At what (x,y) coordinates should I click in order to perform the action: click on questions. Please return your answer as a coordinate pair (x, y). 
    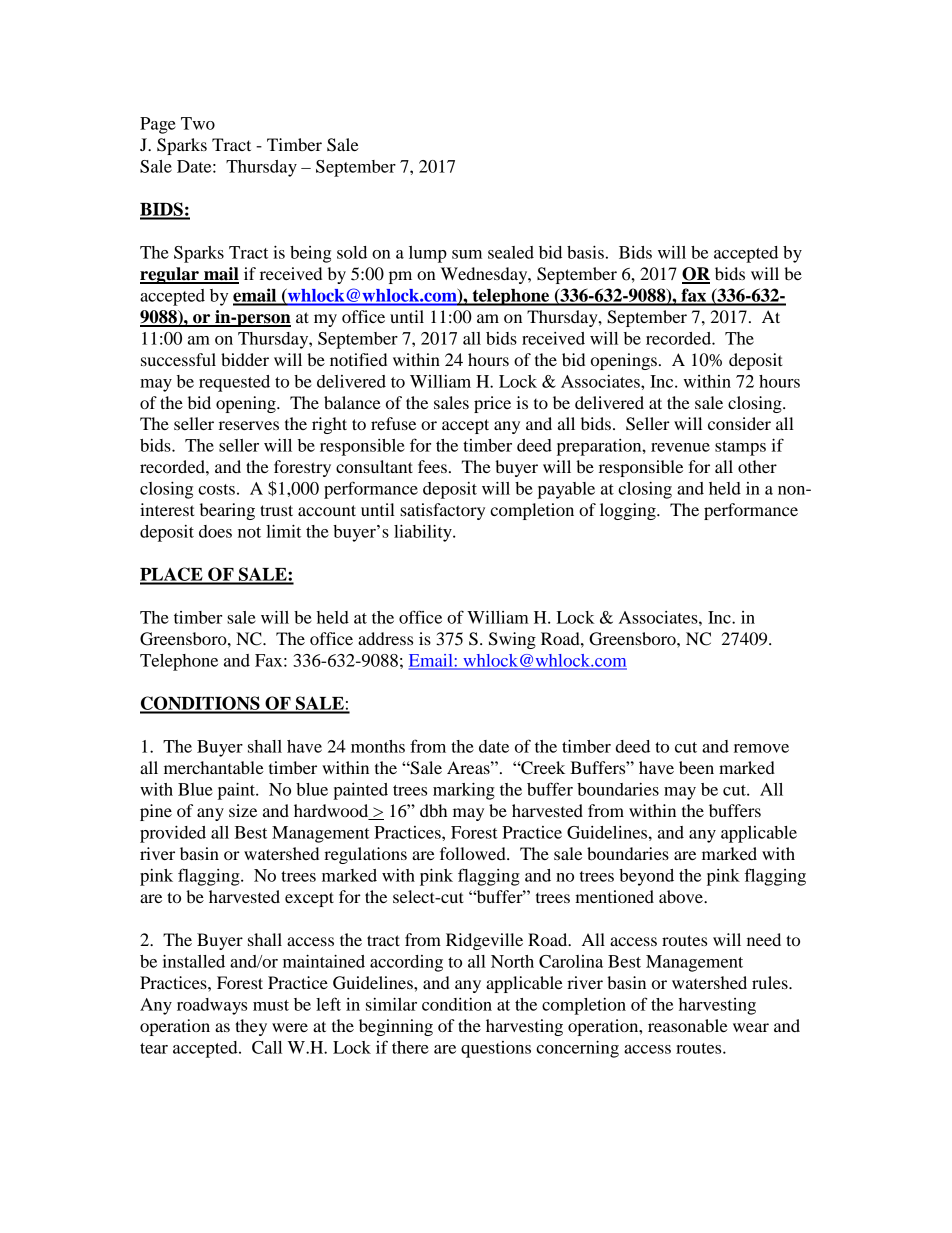
    Looking at the image, I should click on (496, 1049).
